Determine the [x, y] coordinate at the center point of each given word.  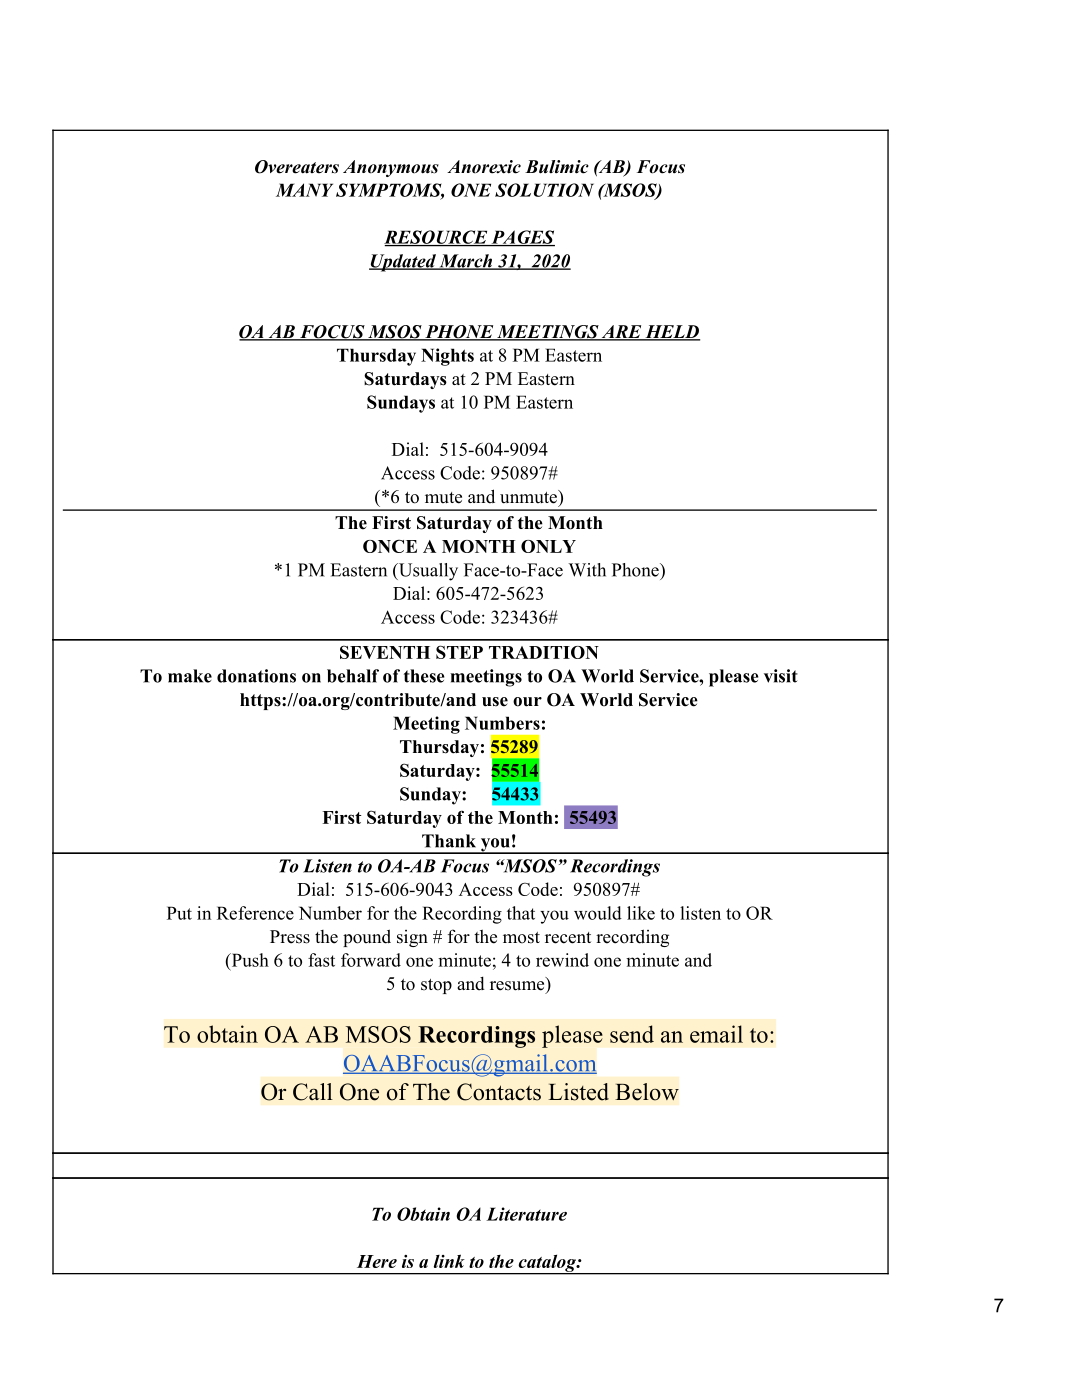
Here [377, 1261]
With [587, 570]
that [521, 913]
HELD [671, 332]
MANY [304, 190]
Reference [255, 913]
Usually [427, 572]
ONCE [390, 546]
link [449, 1261]
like [641, 913]
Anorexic [484, 167]
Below [647, 1092]
